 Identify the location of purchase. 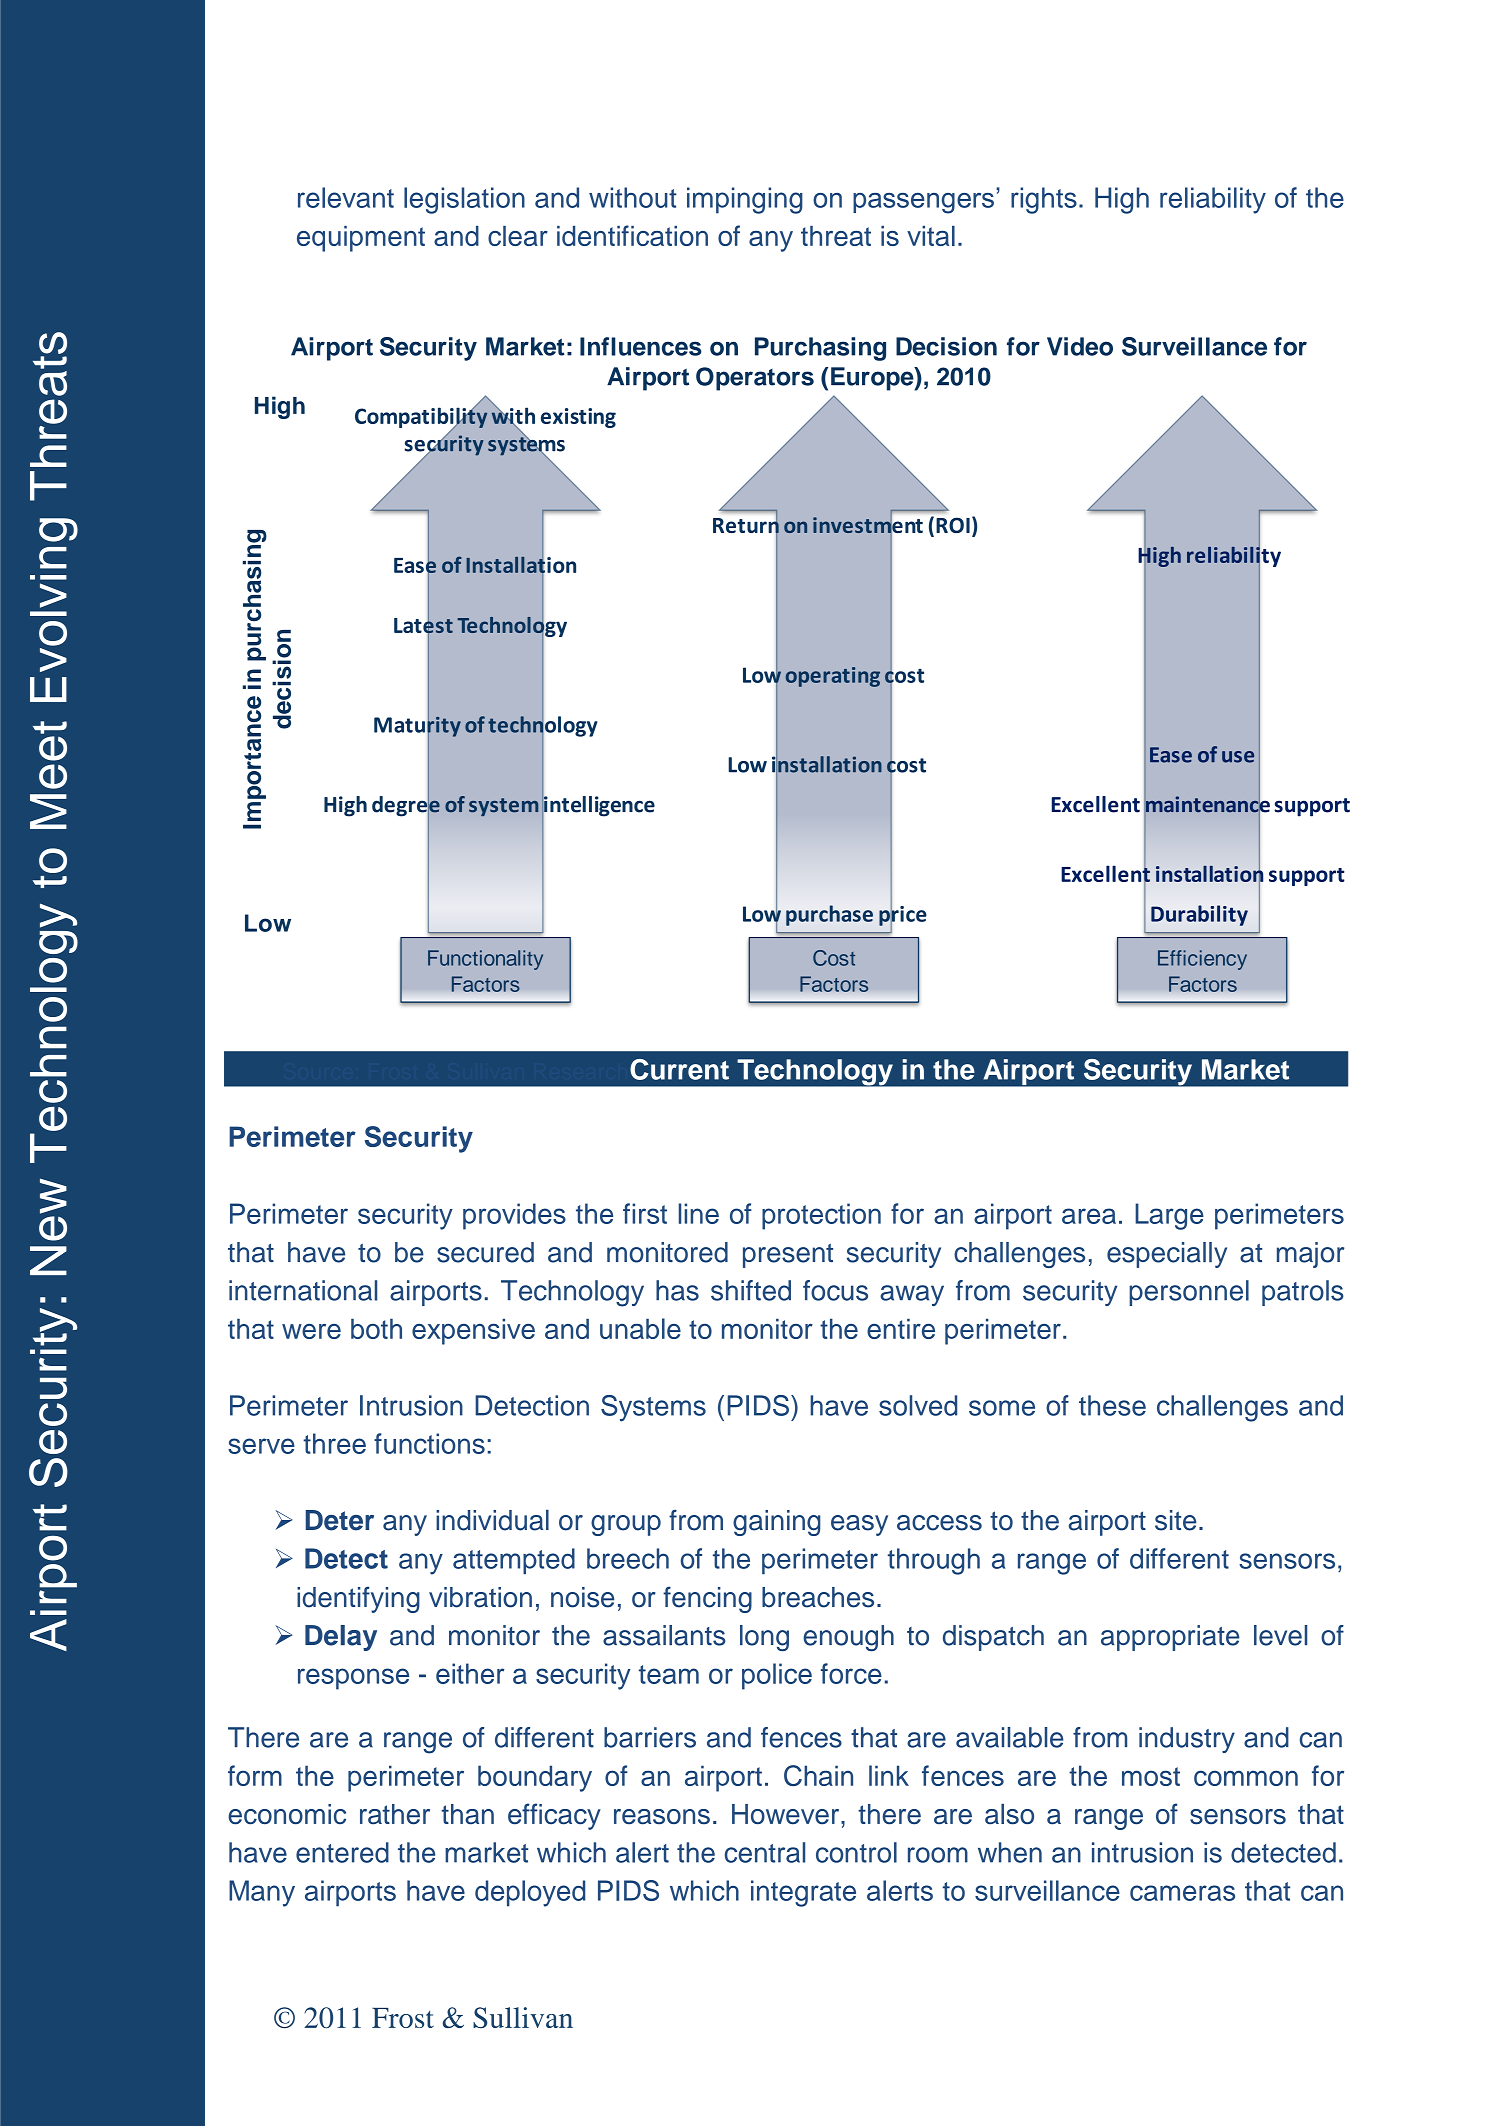
(829, 915).
